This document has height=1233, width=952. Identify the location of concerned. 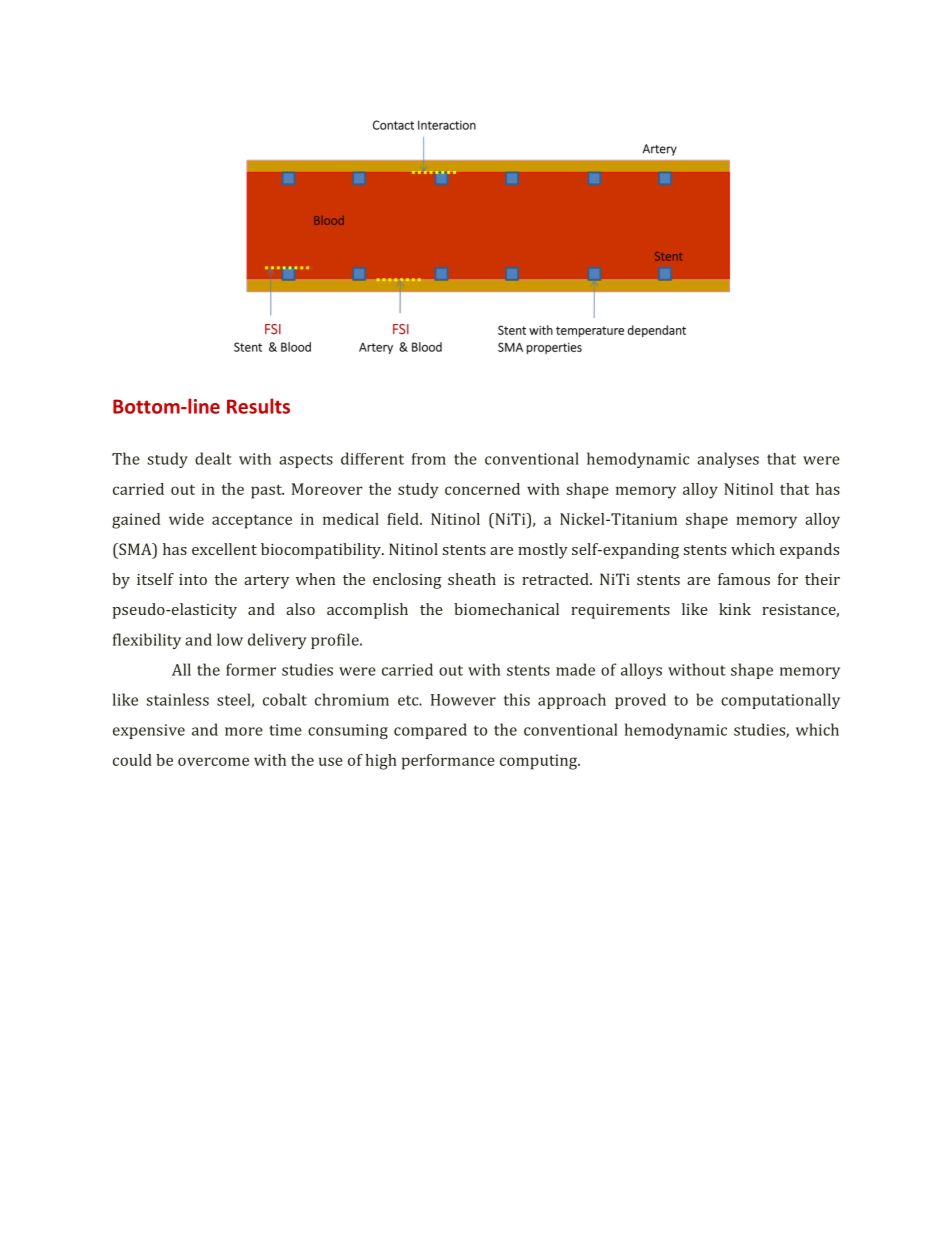
(482, 489).
